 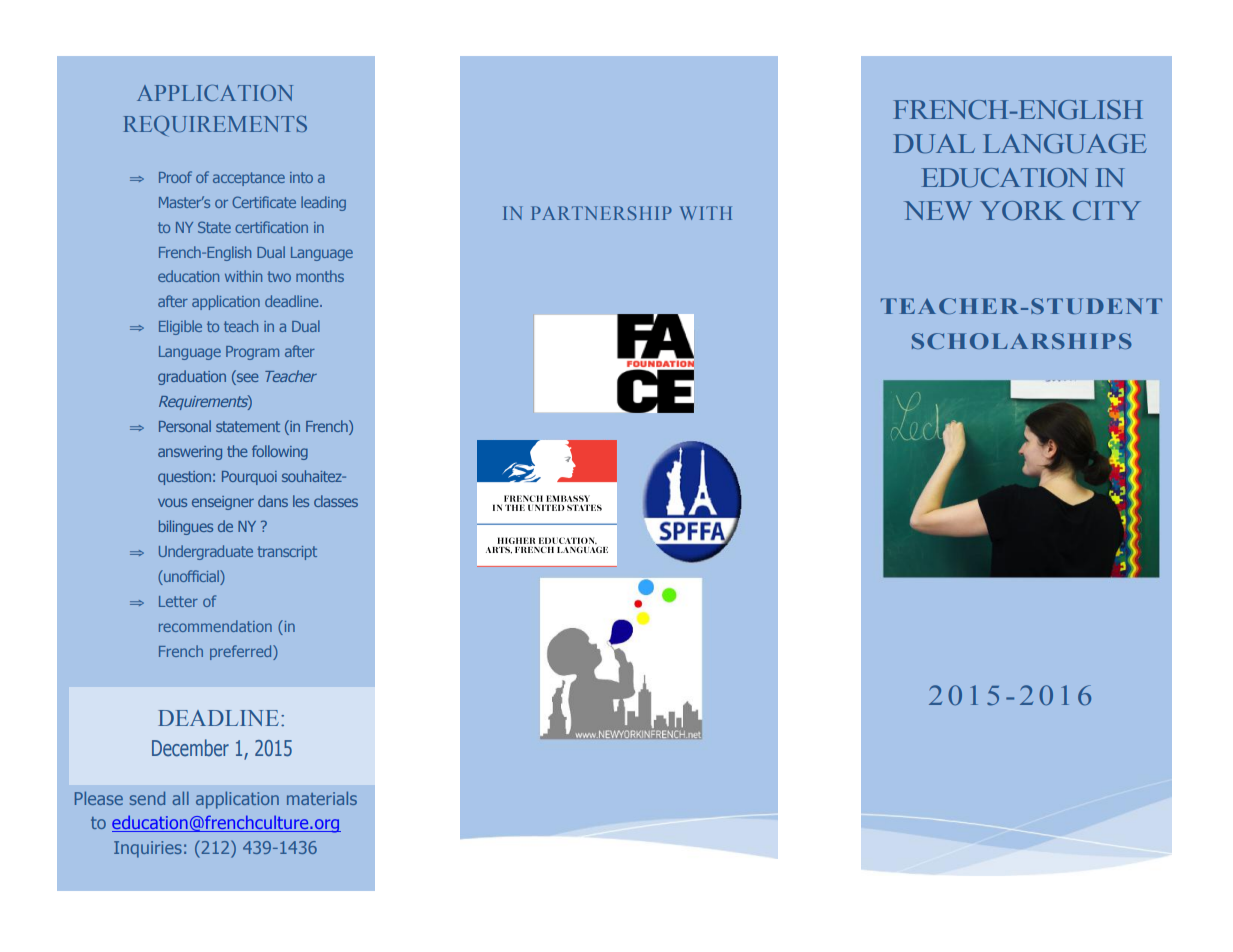 I want to click on dans, so click(x=273, y=501).
